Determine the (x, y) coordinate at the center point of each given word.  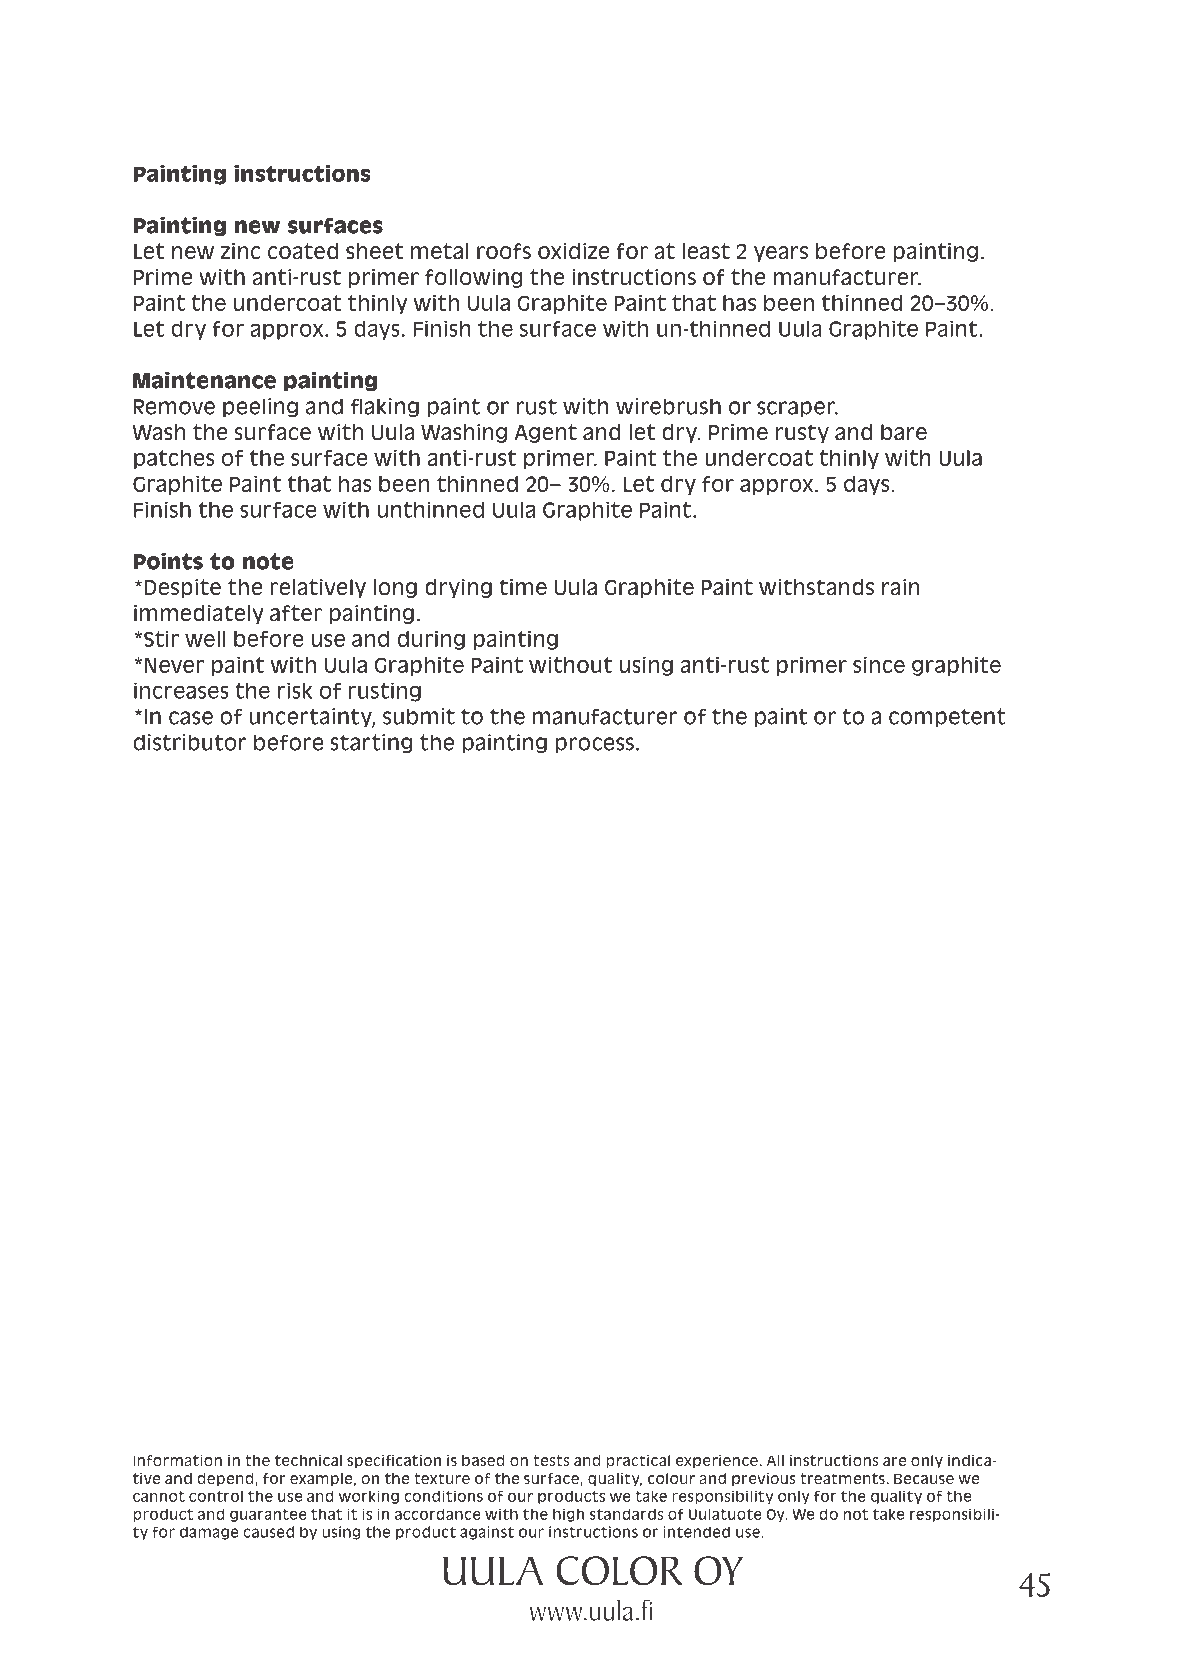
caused (268, 1532)
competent (947, 718)
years (781, 254)
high (568, 1515)
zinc (241, 251)
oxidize (574, 251)
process (595, 745)
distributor (190, 742)
